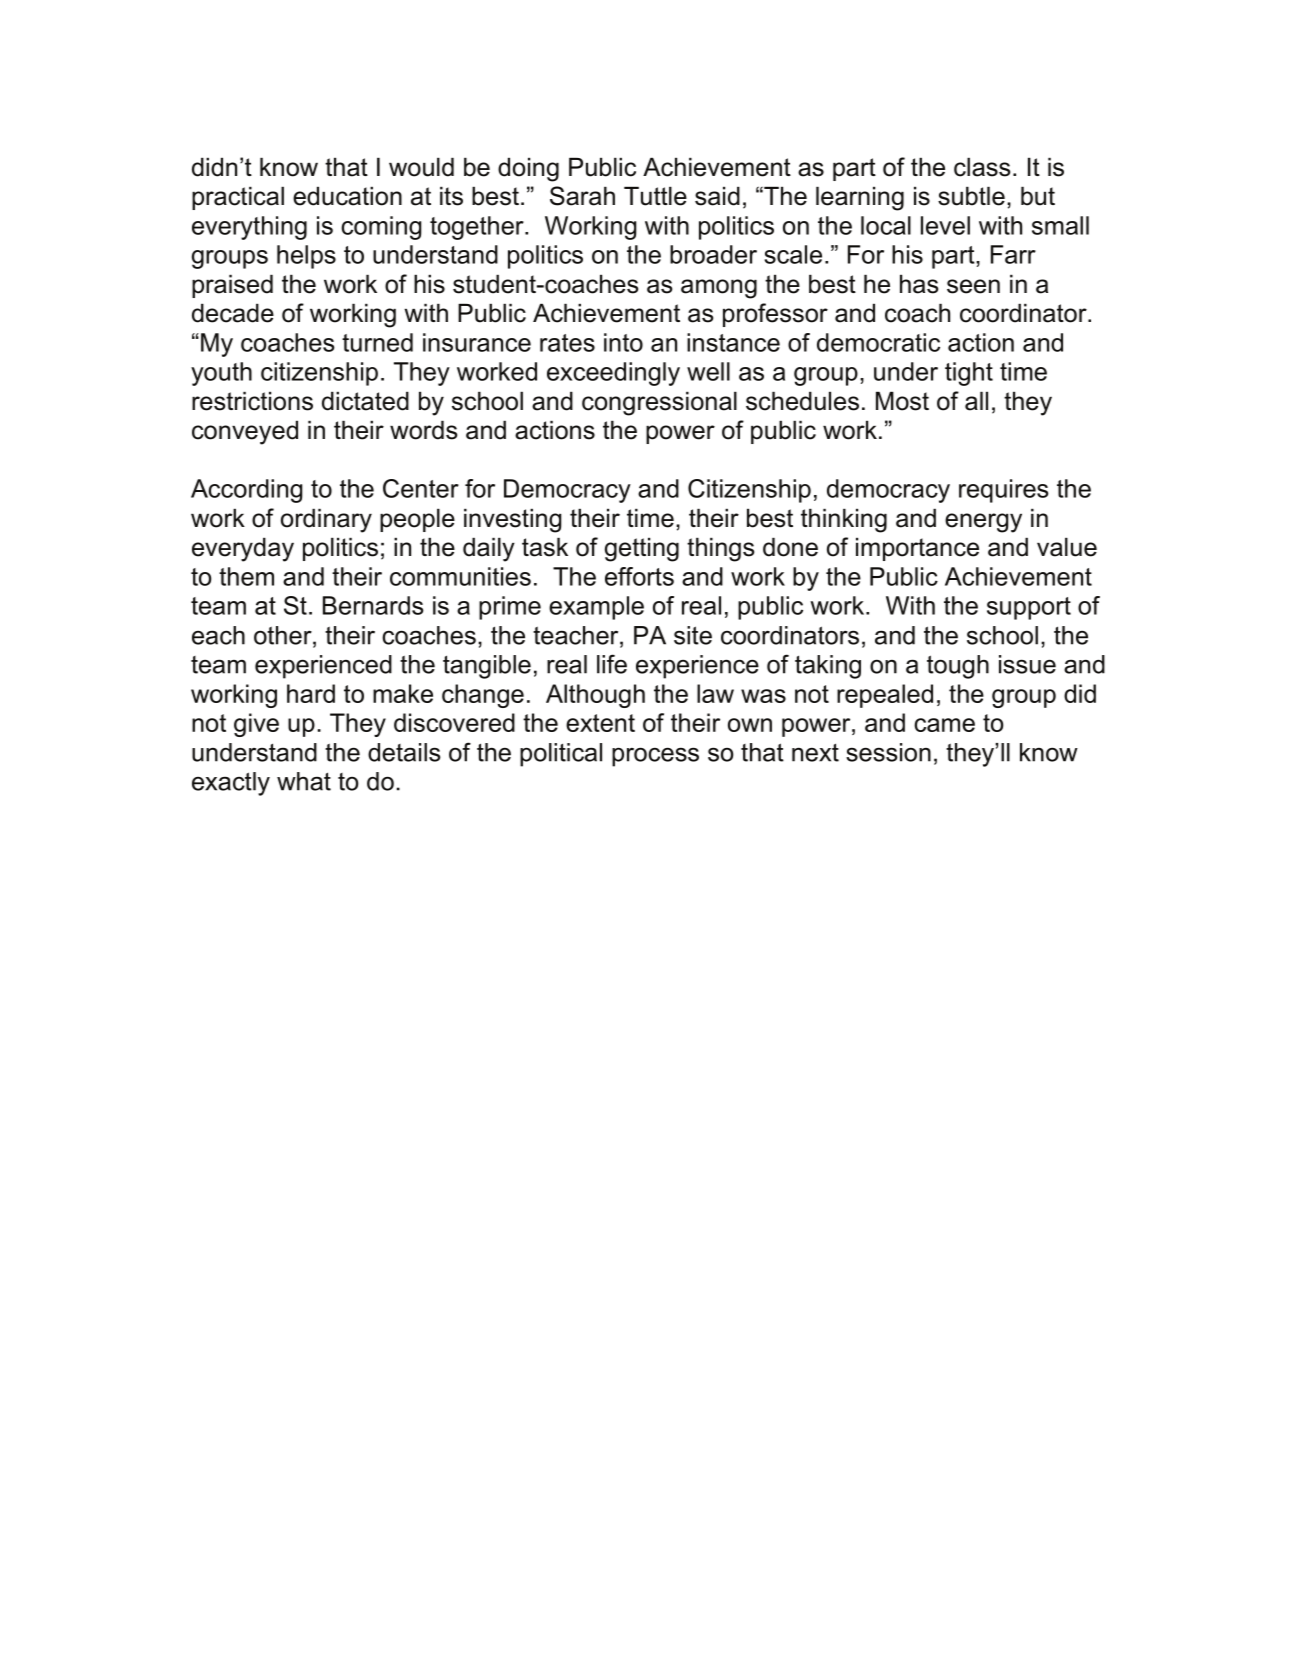 The width and height of the page is (1298, 1679). I want to click on subtle, so click(971, 196).
